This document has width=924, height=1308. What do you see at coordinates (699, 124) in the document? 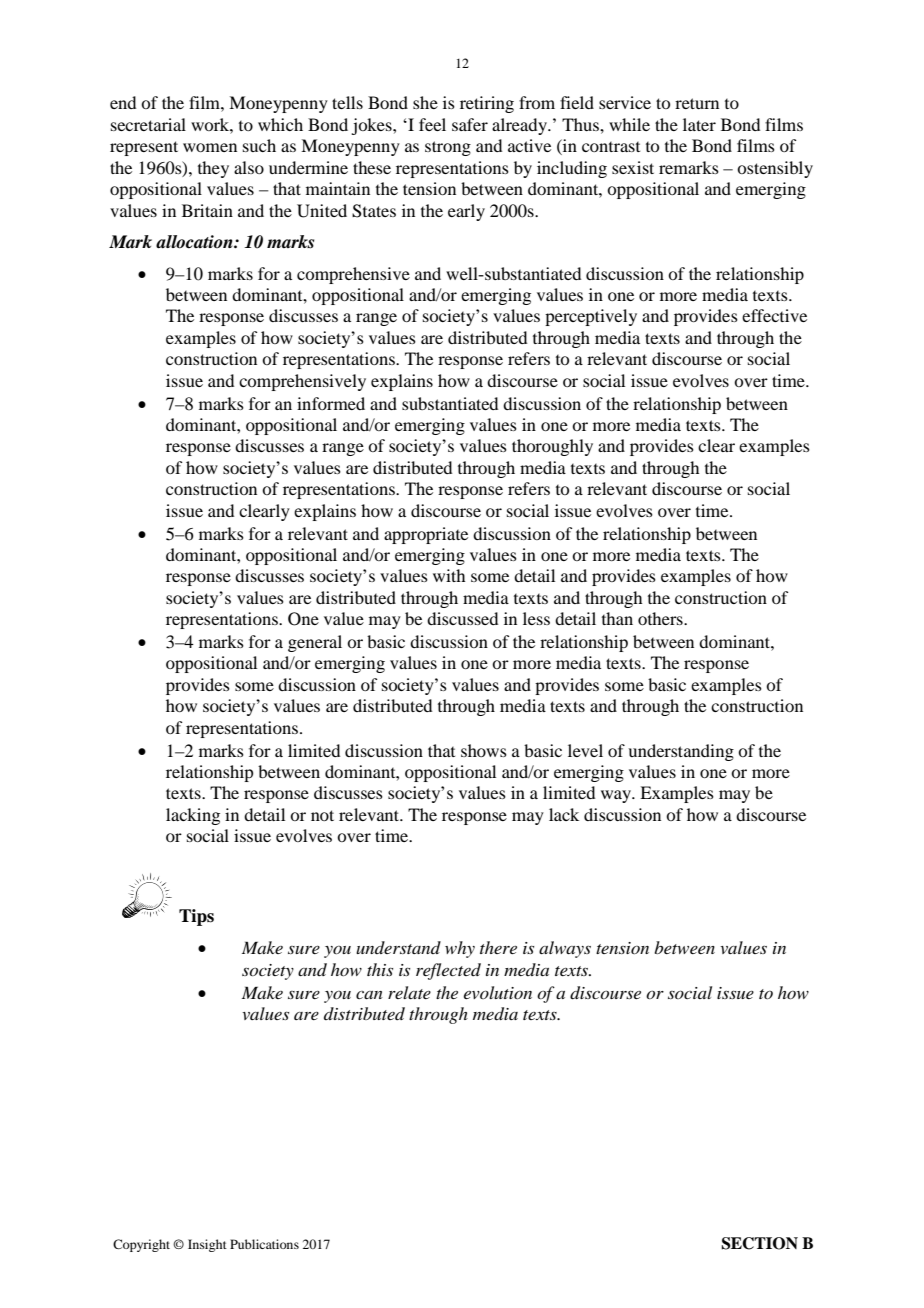
I see `later` at bounding box center [699, 124].
